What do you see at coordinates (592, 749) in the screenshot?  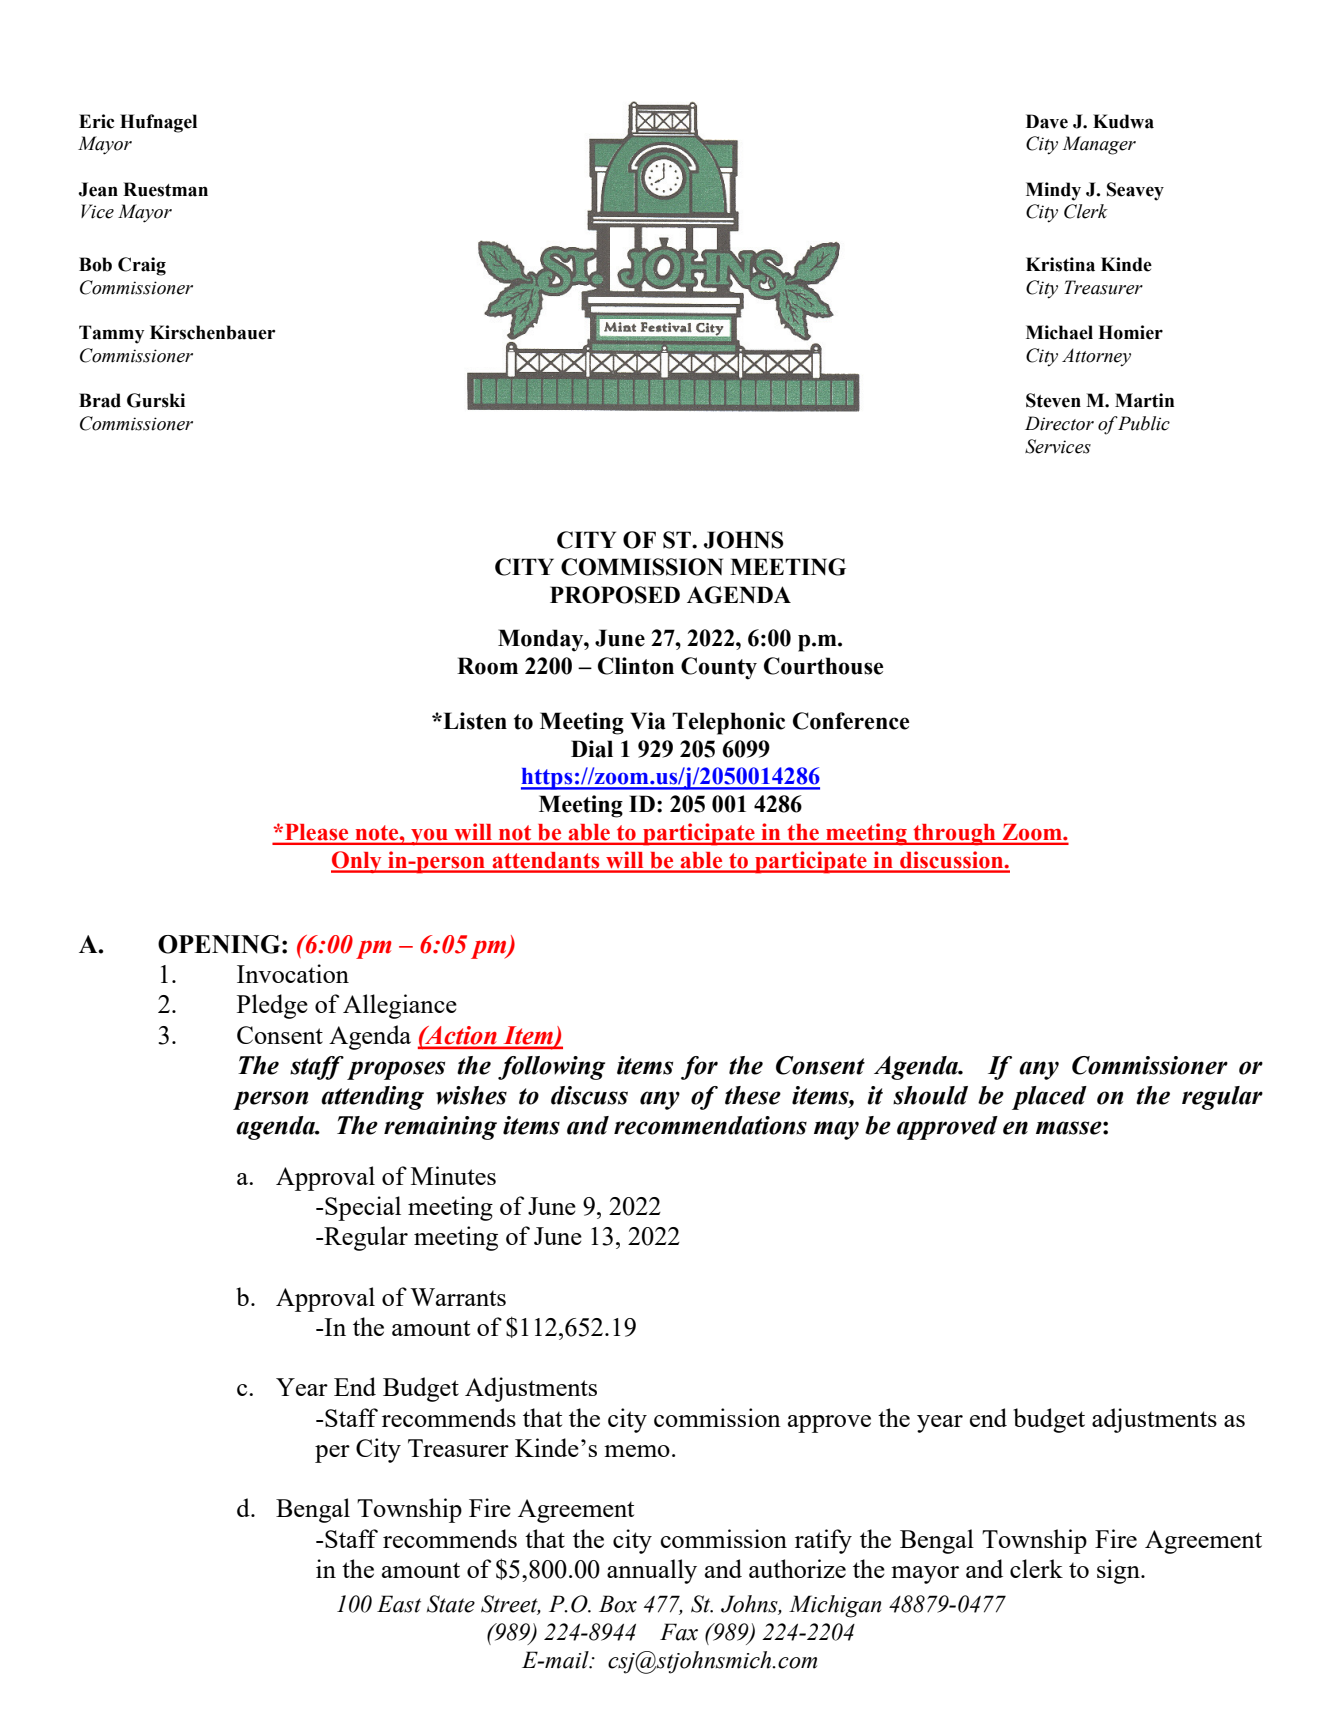 I see `Dial` at bounding box center [592, 749].
